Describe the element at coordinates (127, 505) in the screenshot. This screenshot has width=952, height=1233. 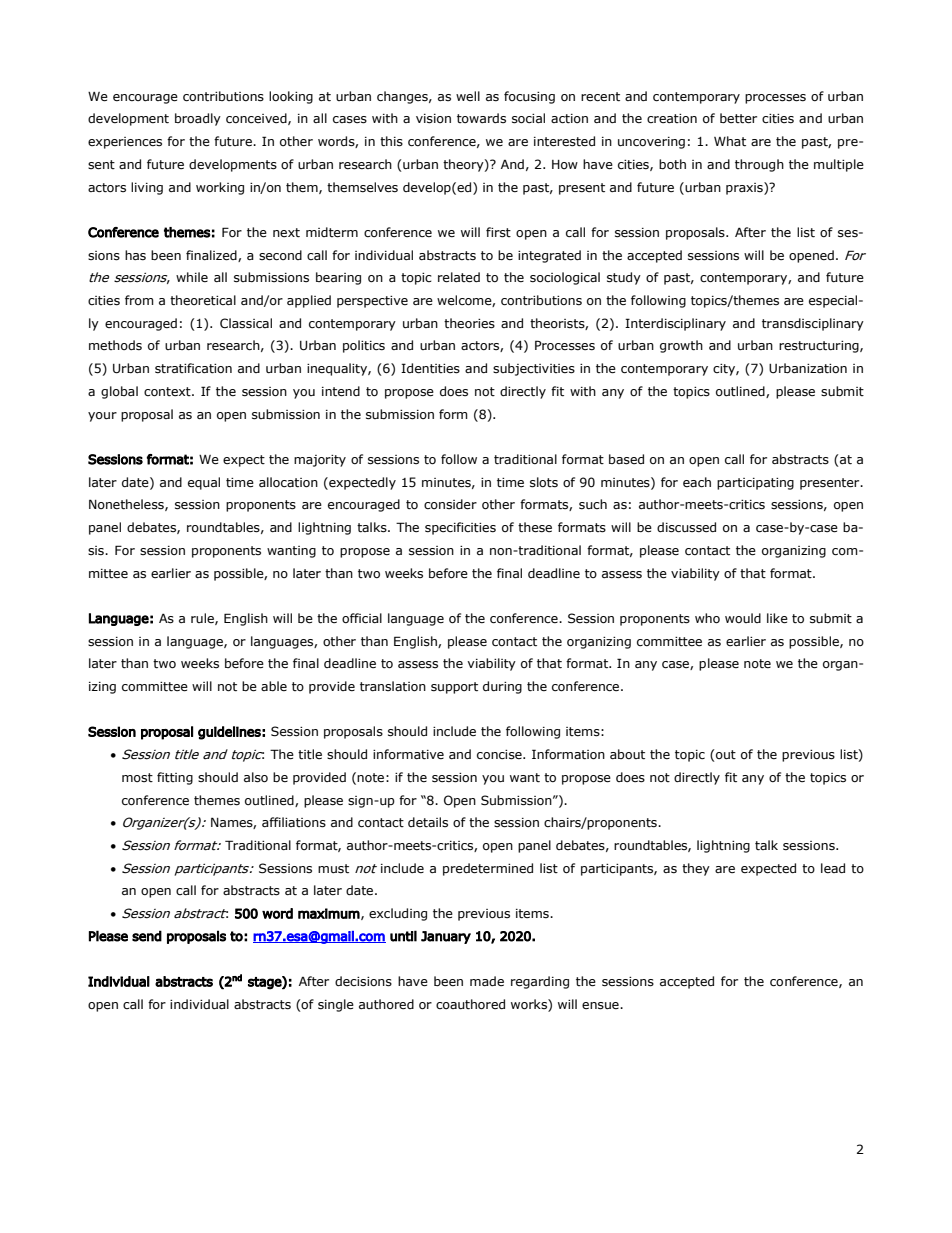
I see `Nonetheless` at that location.
